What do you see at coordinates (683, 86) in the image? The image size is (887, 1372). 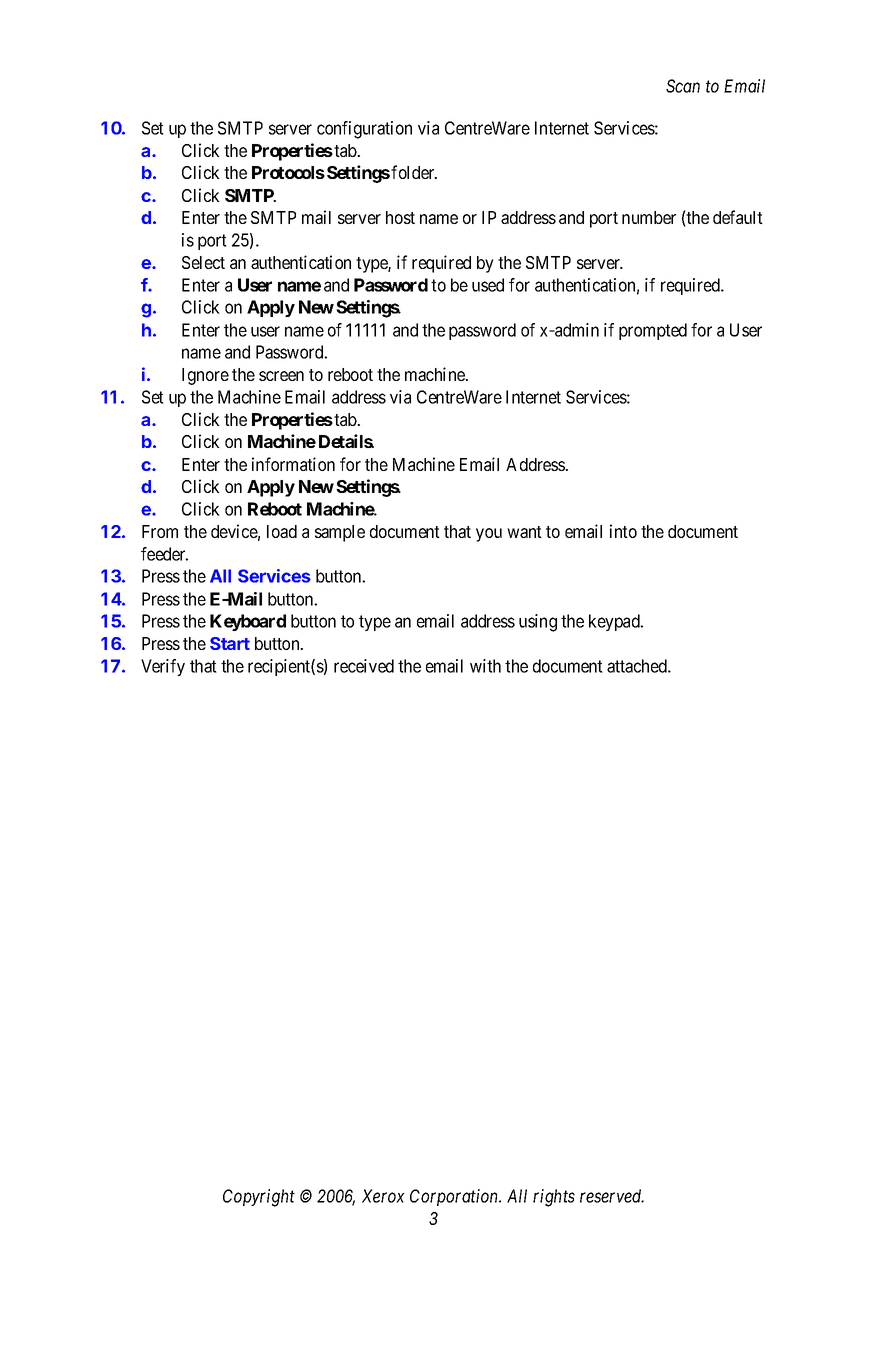 I see `Scan` at bounding box center [683, 86].
